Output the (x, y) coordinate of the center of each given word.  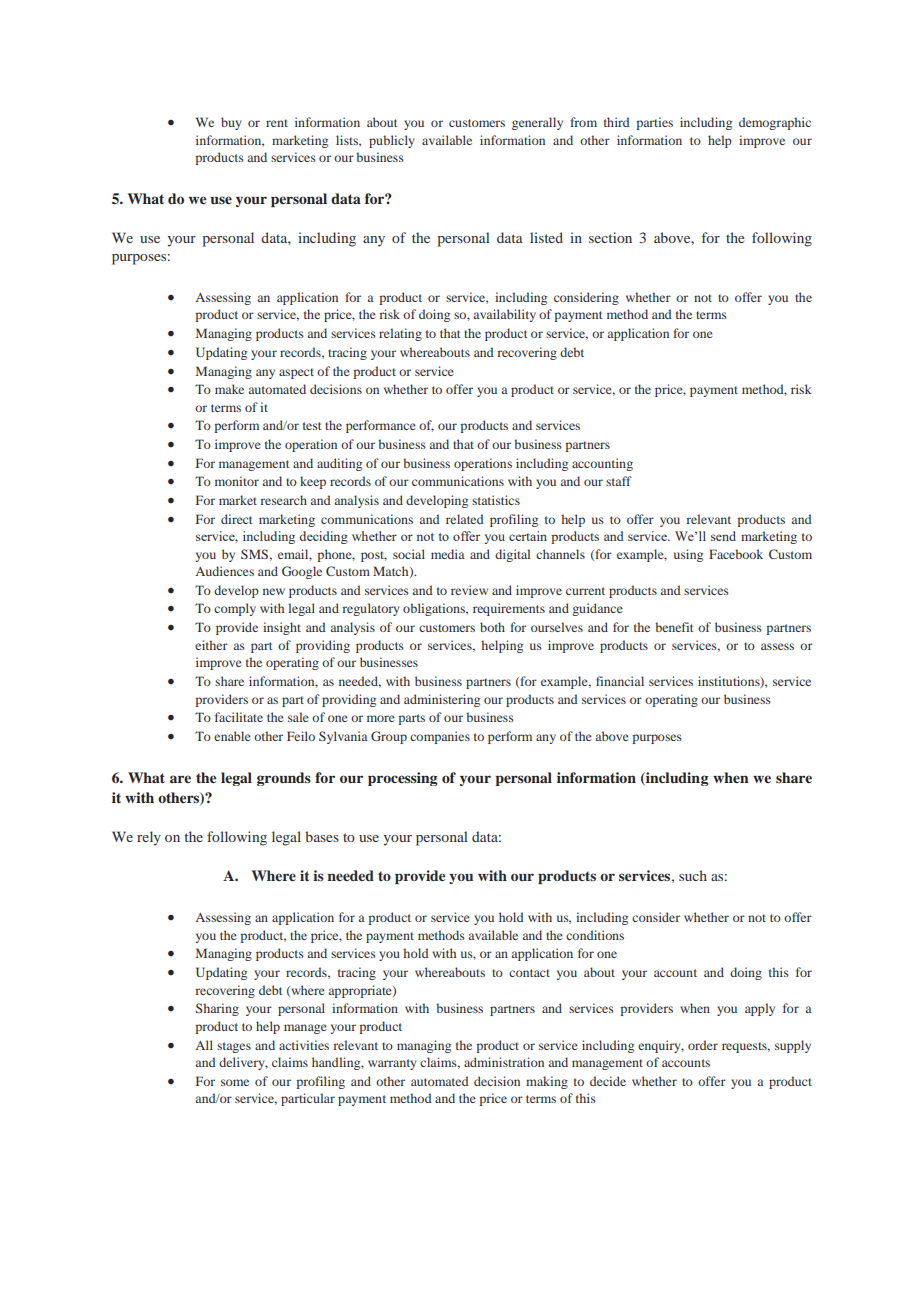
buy (231, 123)
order (703, 1045)
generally (537, 123)
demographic (775, 123)
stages (234, 1047)
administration (504, 1062)
